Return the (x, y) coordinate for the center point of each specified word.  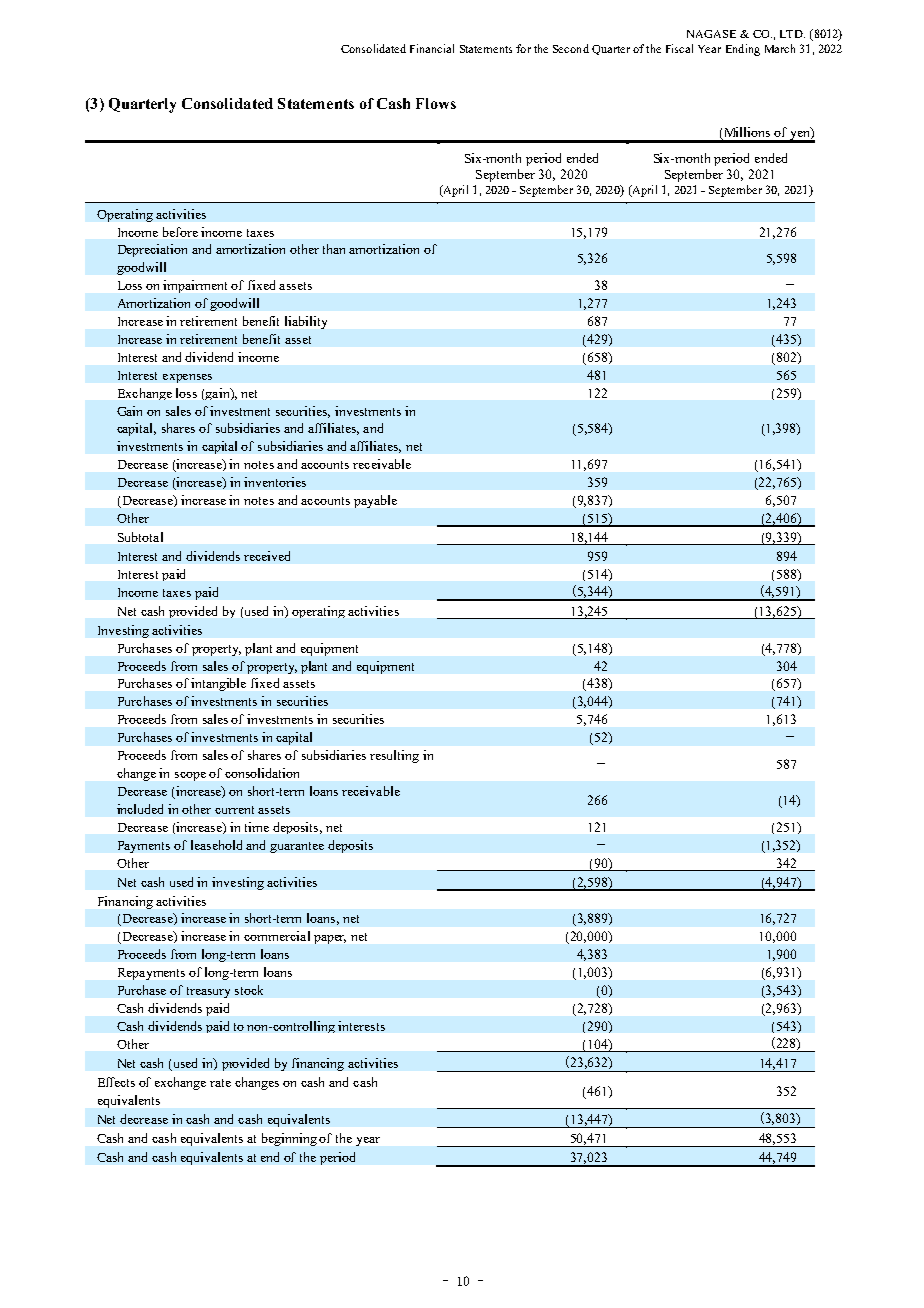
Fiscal (679, 48)
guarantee (297, 847)
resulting (394, 756)
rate (220, 1083)
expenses (187, 378)
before (180, 232)
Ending (743, 50)
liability (306, 322)
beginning (289, 1139)
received (267, 556)
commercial (277, 936)
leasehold (216, 845)
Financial (432, 48)
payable (375, 501)
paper (330, 939)
